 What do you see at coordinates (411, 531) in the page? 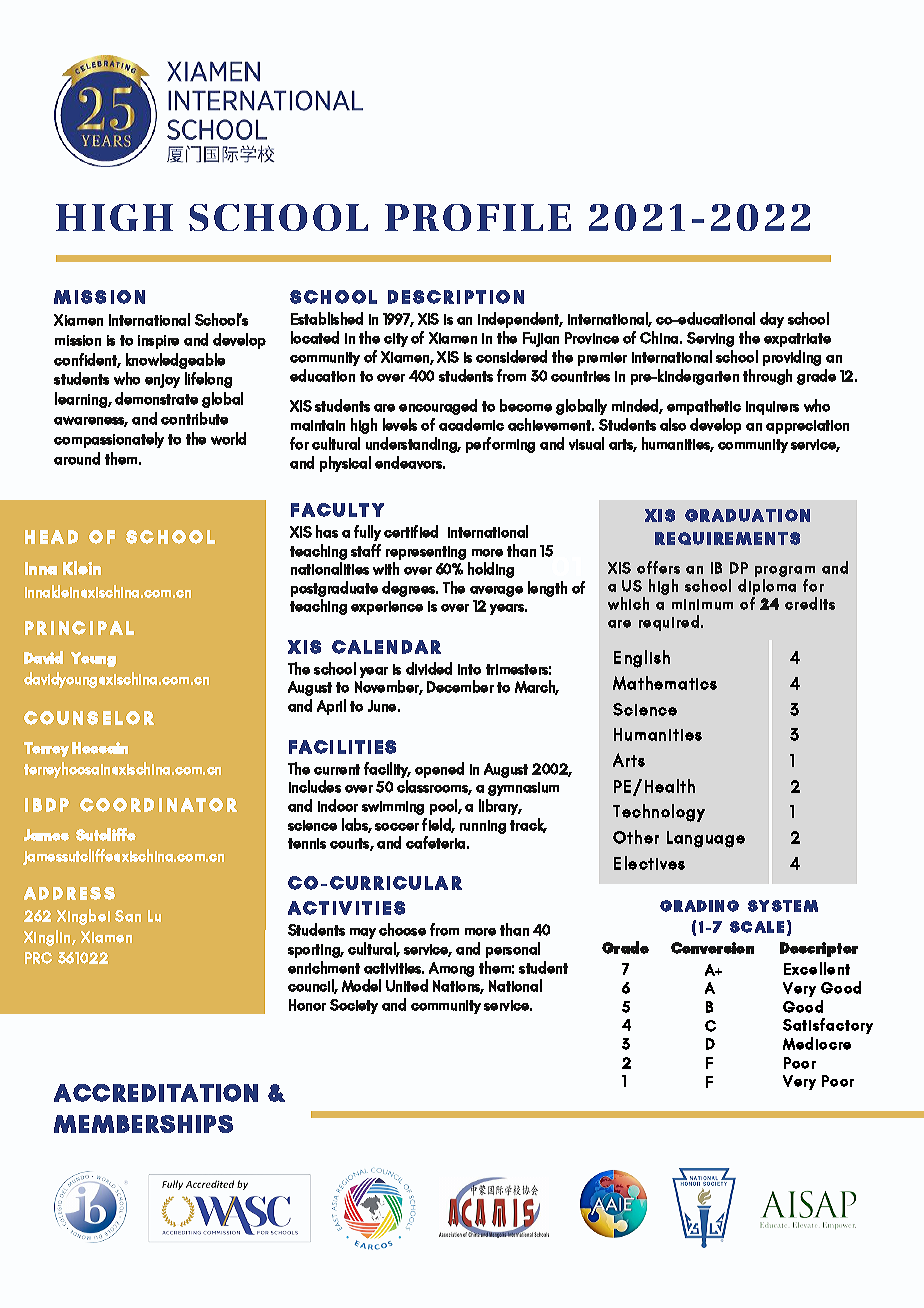
I see `certified` at bounding box center [411, 531].
